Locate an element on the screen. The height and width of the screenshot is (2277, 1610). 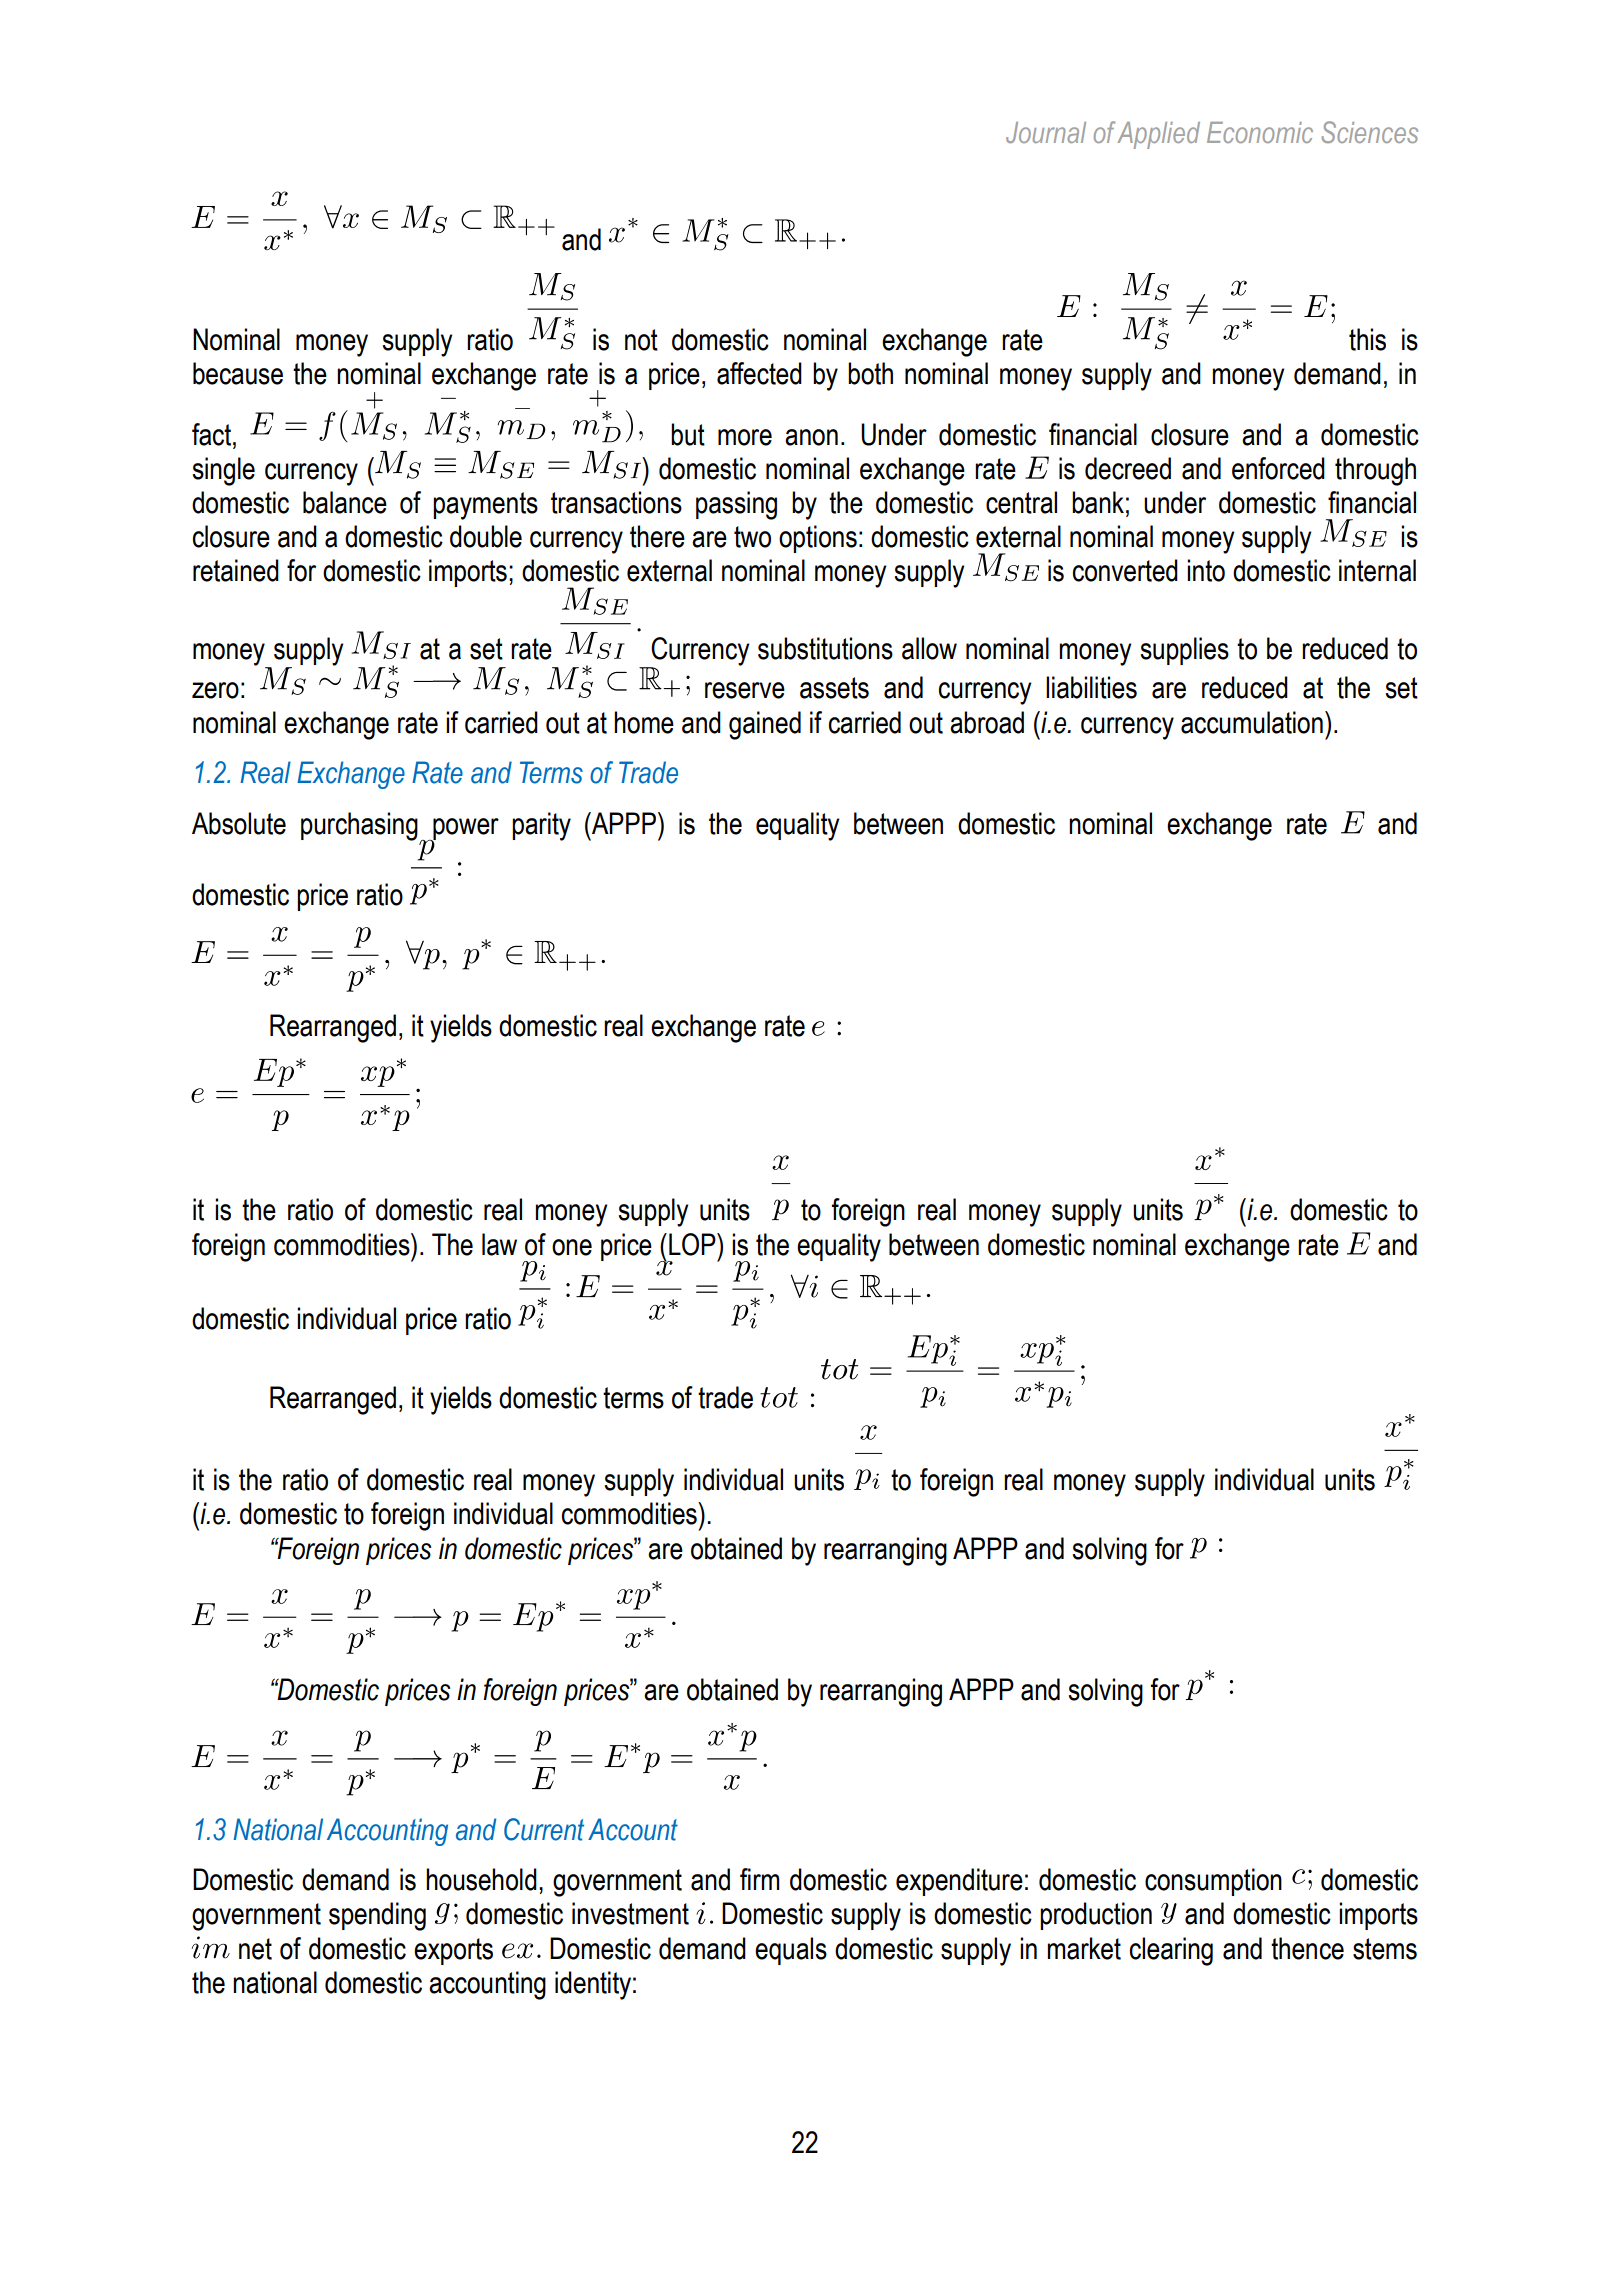
affected is located at coordinates (759, 373).
